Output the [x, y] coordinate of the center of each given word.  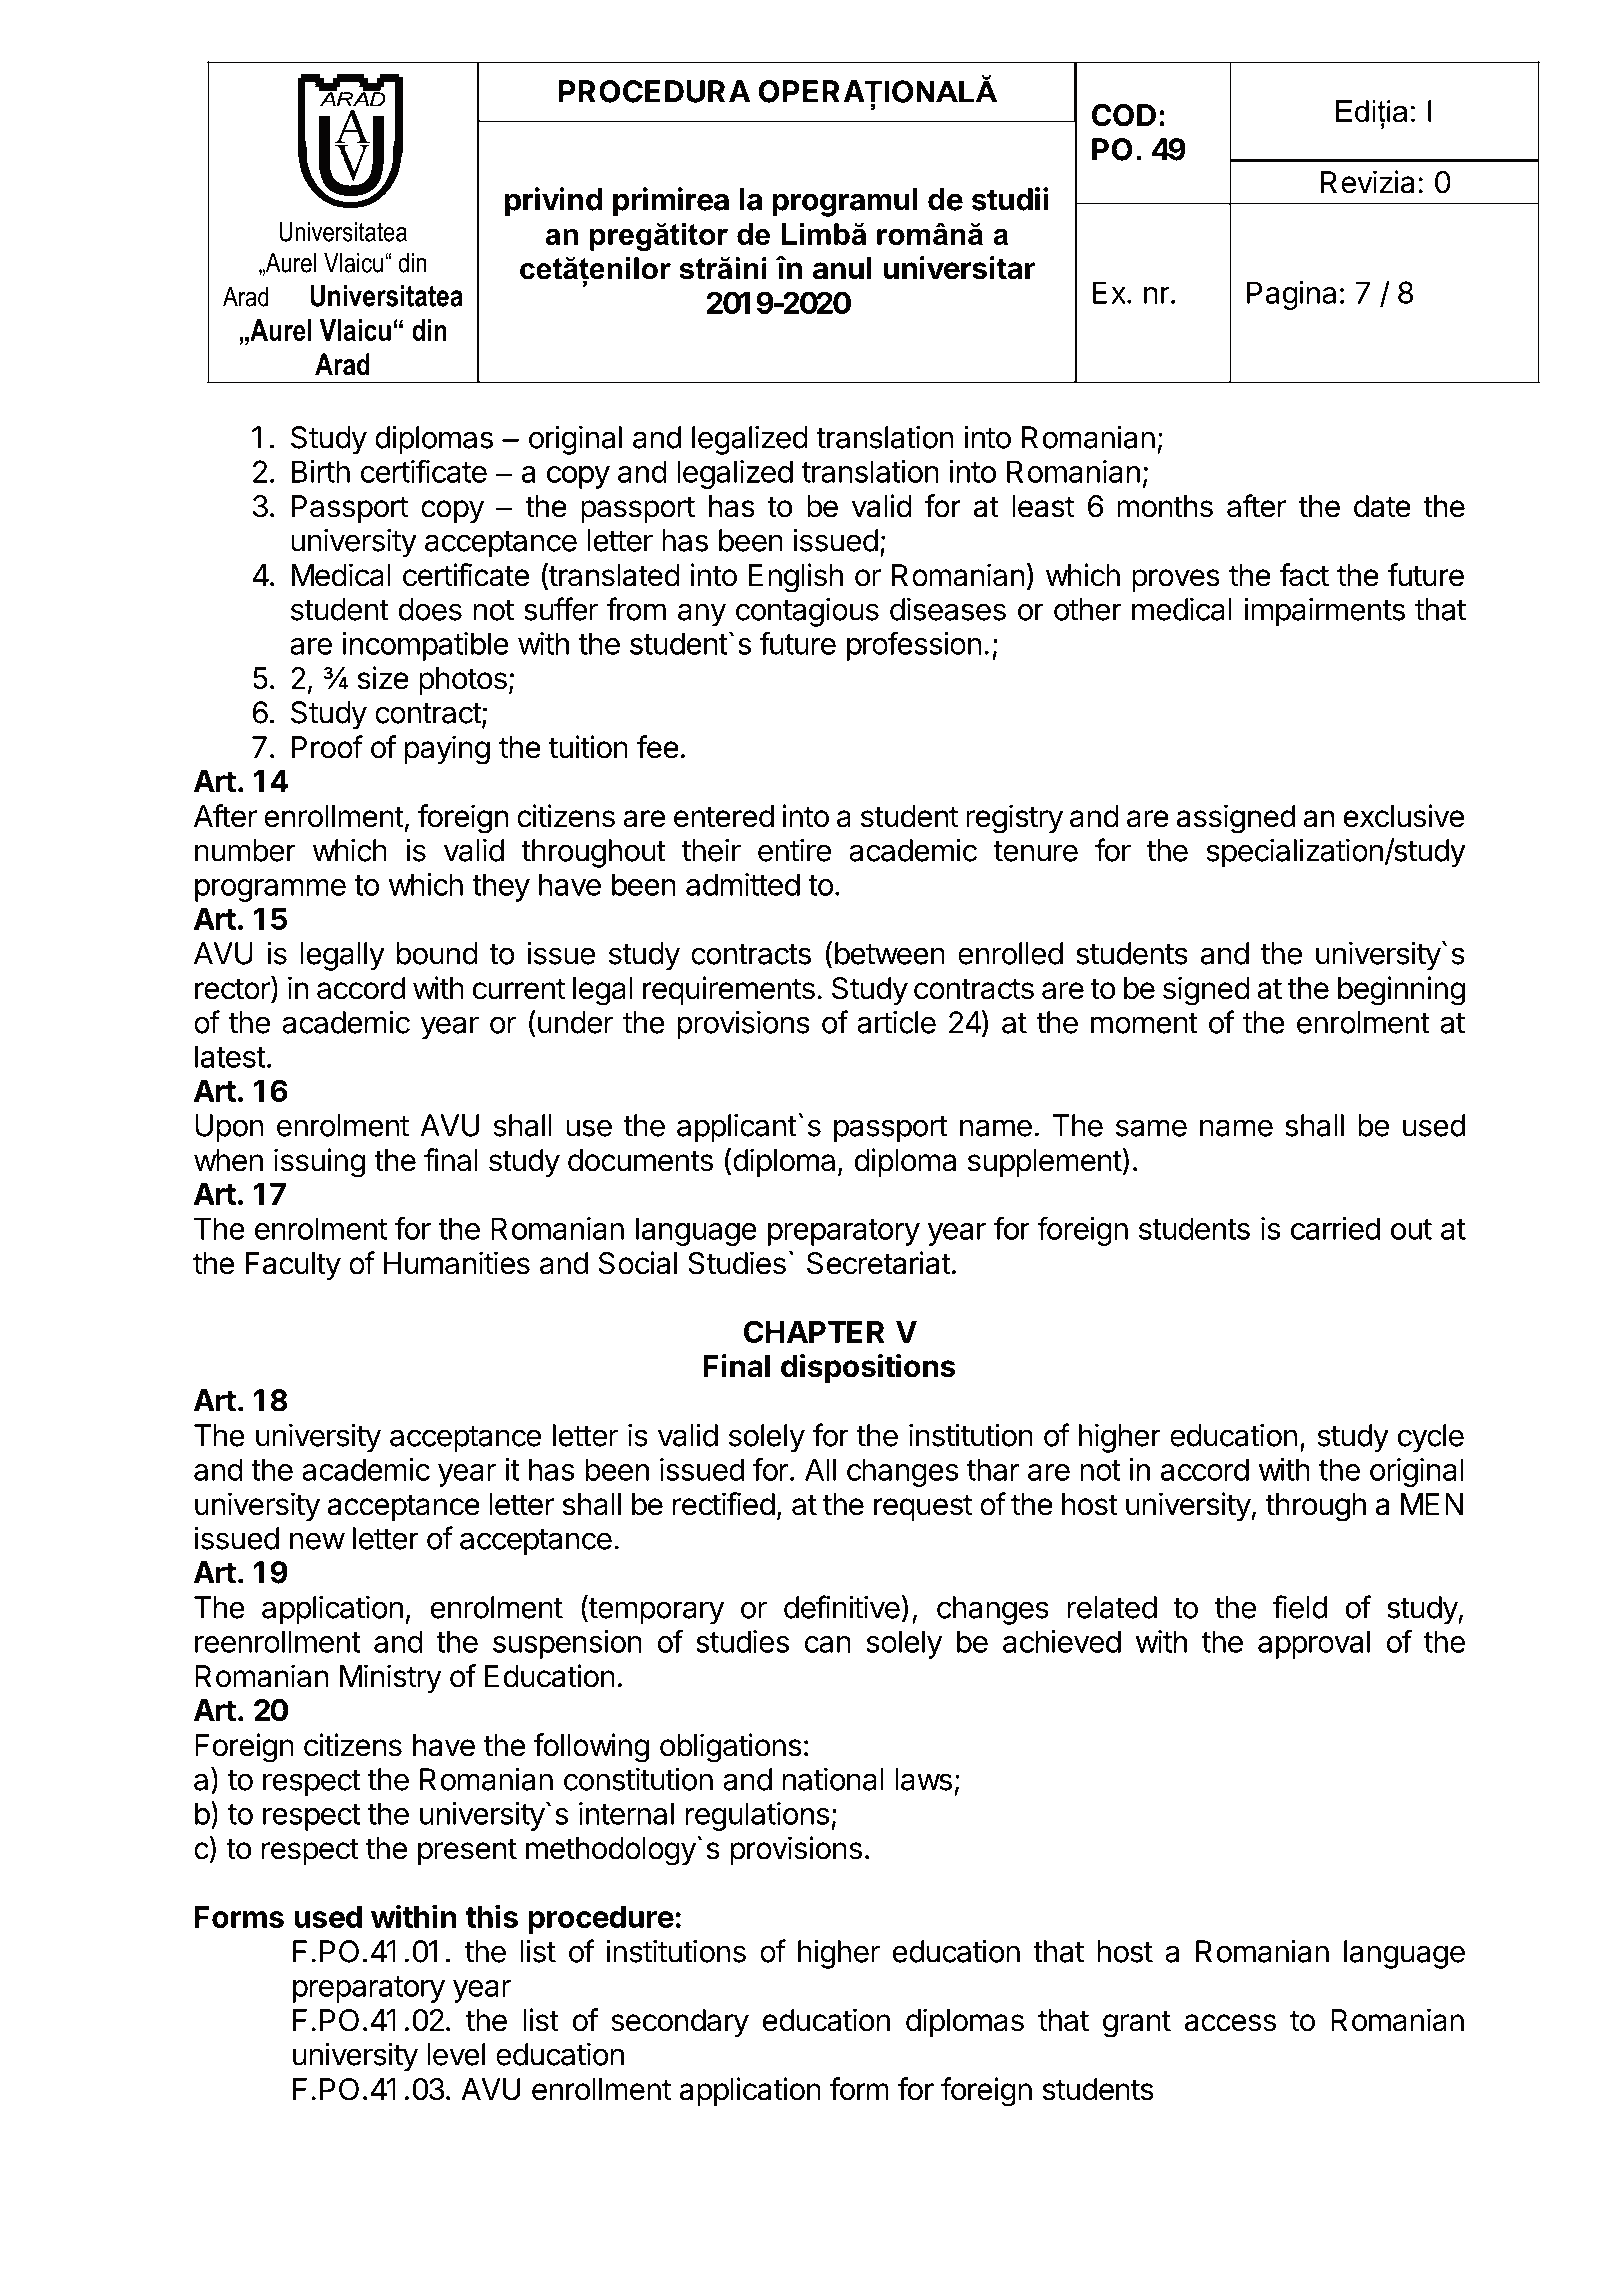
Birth [321, 471]
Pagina [1291, 295]
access [1230, 2023]
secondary [680, 2023]
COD [1124, 115]
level [456, 2054]
